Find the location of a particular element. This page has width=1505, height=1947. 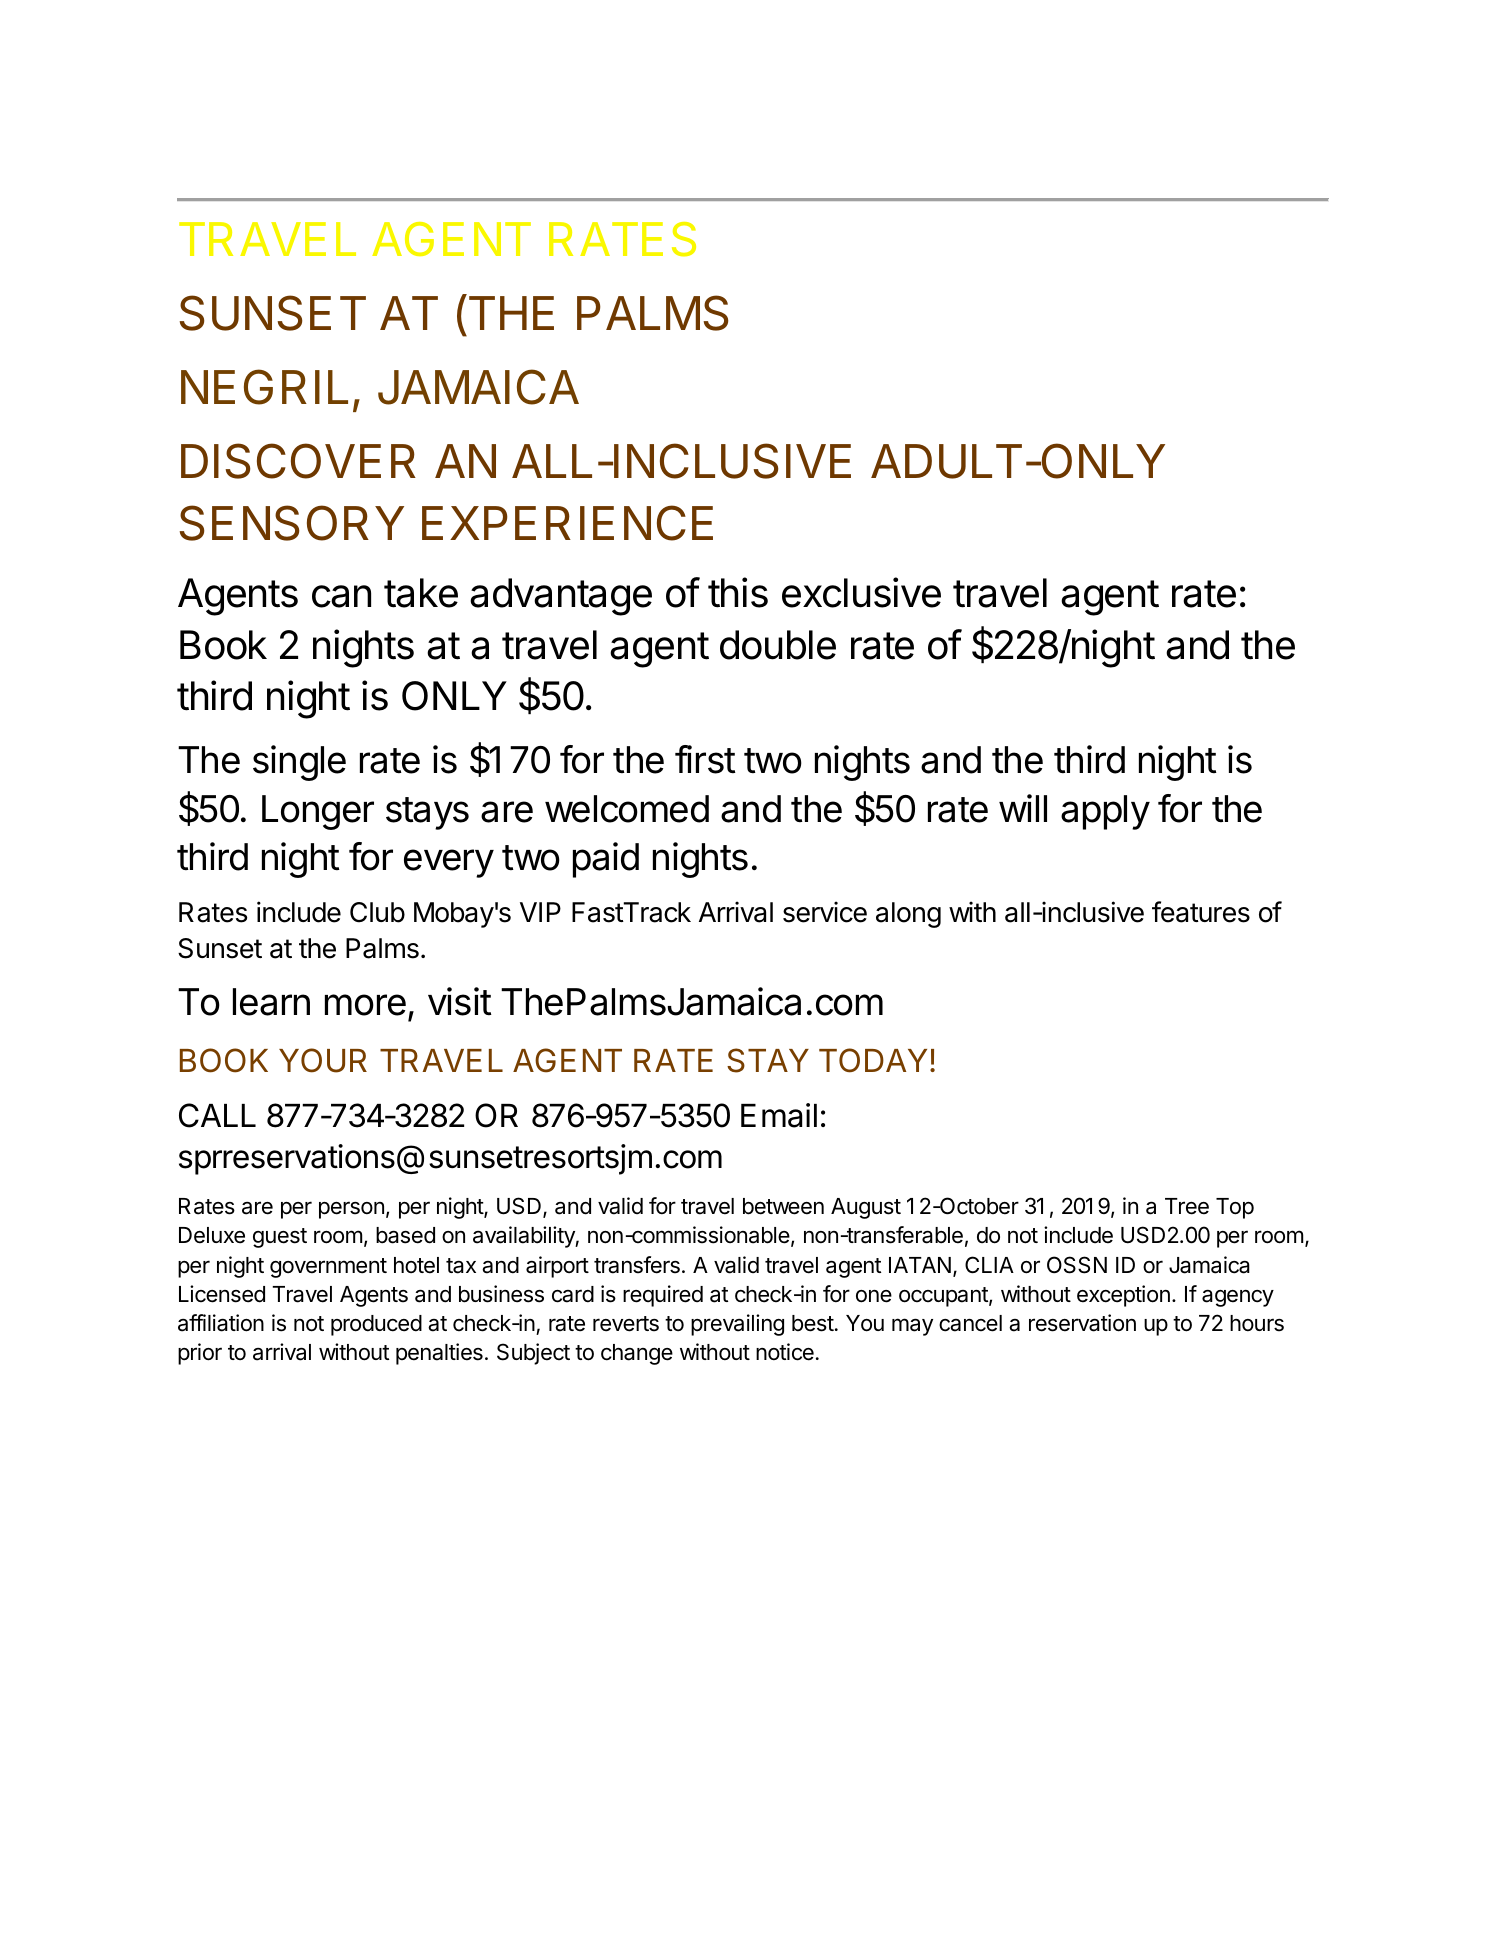

exclusive is located at coordinates (861, 592).
